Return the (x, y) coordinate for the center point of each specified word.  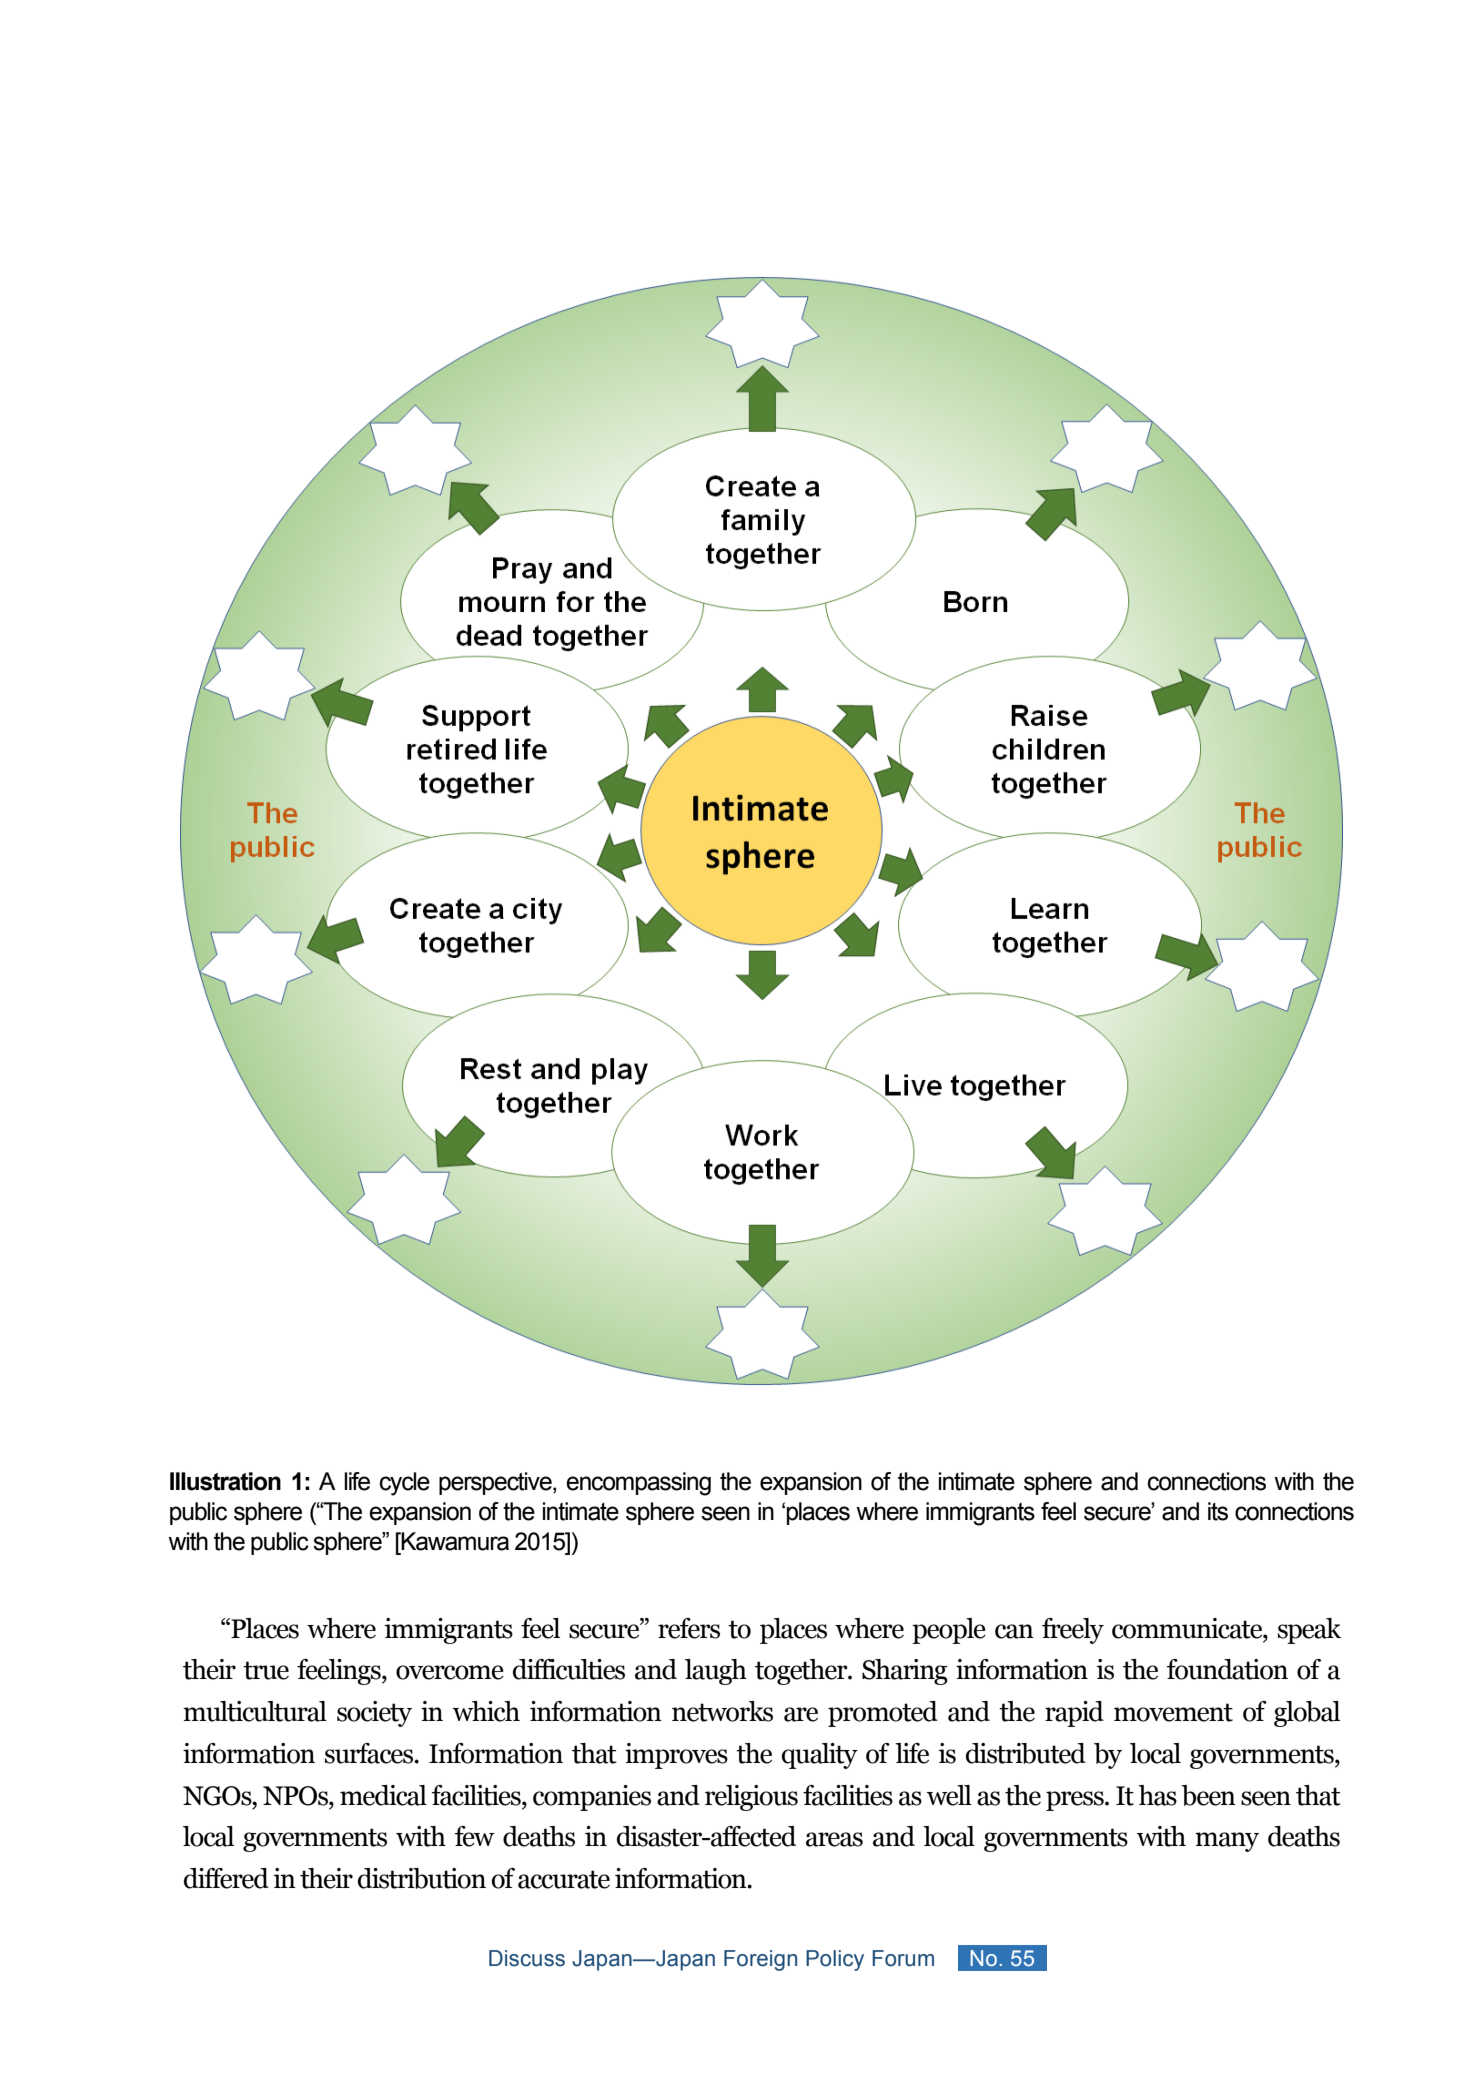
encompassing (638, 1484)
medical (383, 1795)
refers (689, 1628)
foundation (1227, 1669)
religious (751, 1798)
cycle (405, 1484)
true (266, 1670)
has (1157, 1795)
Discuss (527, 1958)
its (1218, 1511)
